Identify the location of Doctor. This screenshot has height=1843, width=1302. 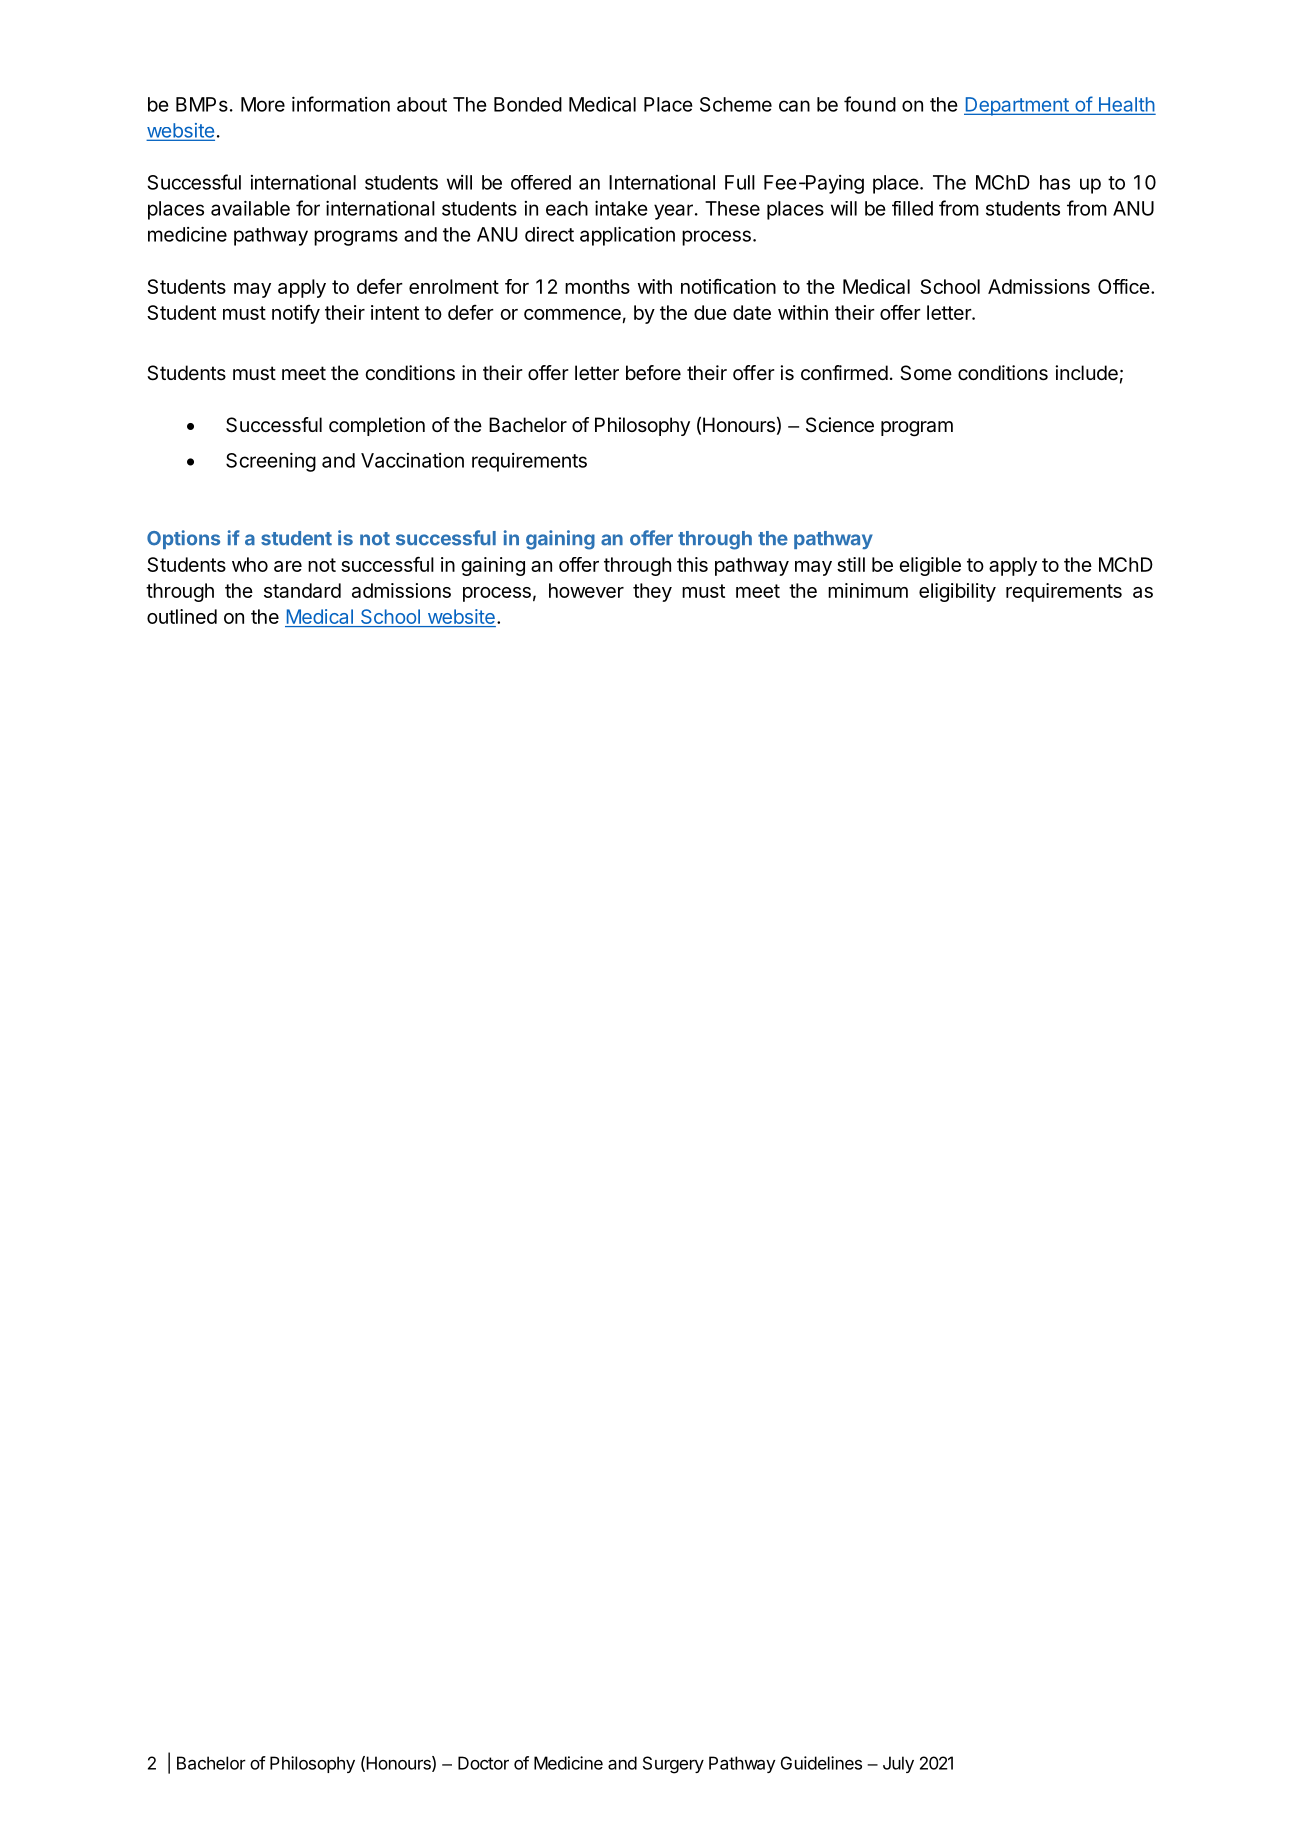
(483, 1763).
